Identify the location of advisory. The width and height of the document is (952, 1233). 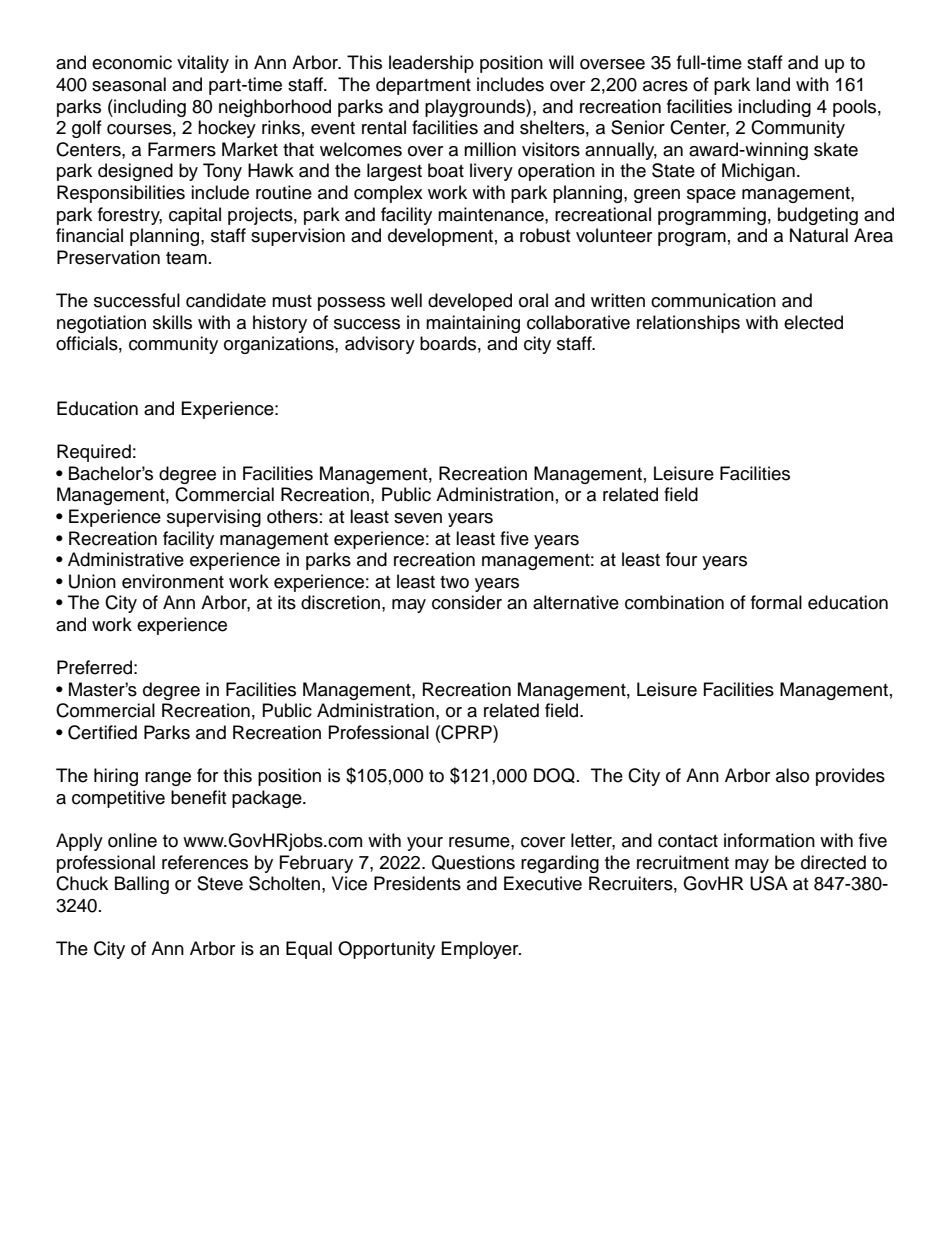
(380, 345).
